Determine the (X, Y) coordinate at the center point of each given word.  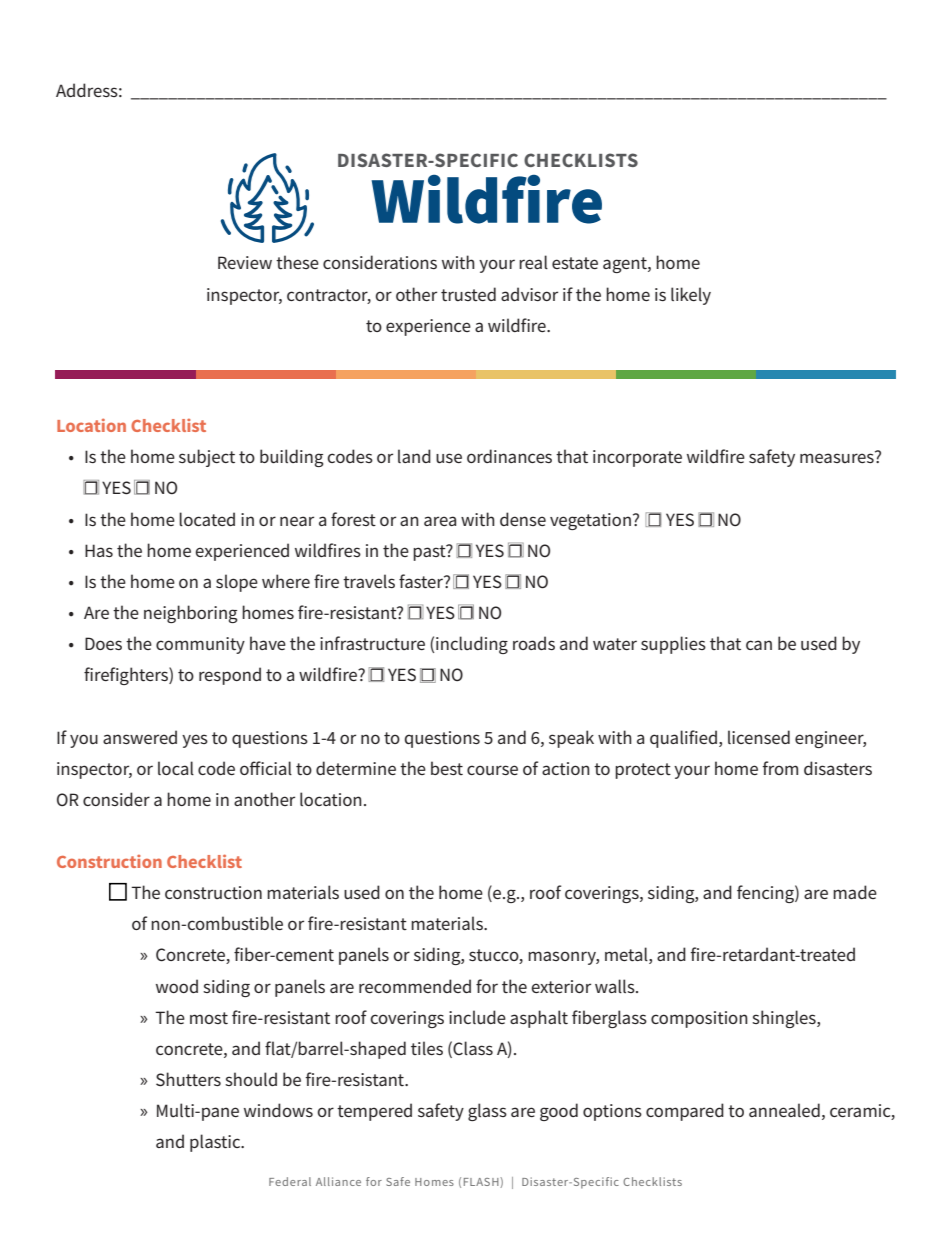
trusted (468, 294)
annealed (784, 1110)
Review (245, 262)
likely (691, 296)
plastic (216, 1143)
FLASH (482, 1182)
